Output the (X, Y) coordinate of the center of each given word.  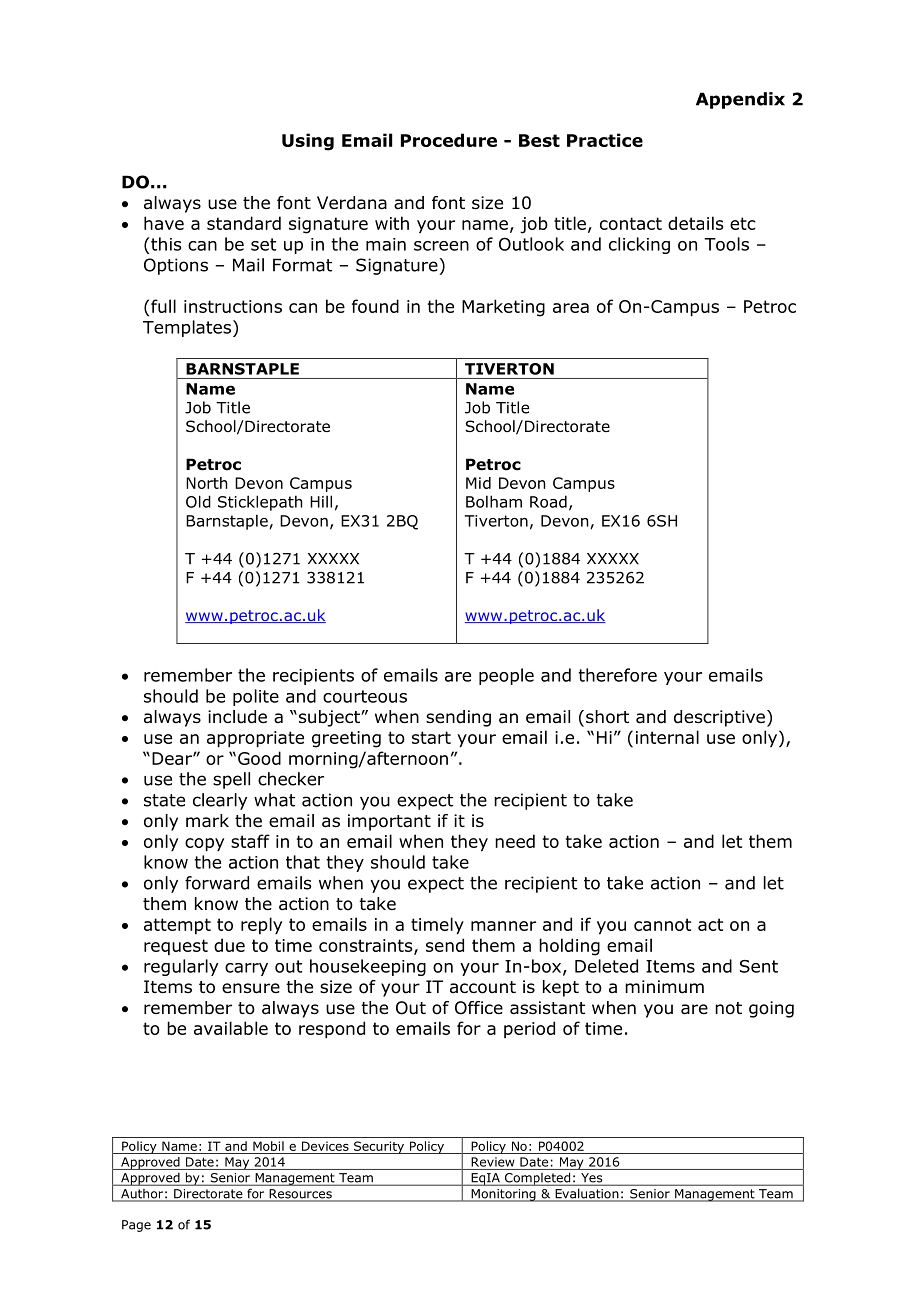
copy (204, 845)
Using (308, 142)
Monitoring (503, 1195)
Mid (478, 483)
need (515, 841)
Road (548, 501)
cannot (662, 924)
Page (136, 1226)
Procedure (449, 140)
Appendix (740, 100)
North (206, 483)
